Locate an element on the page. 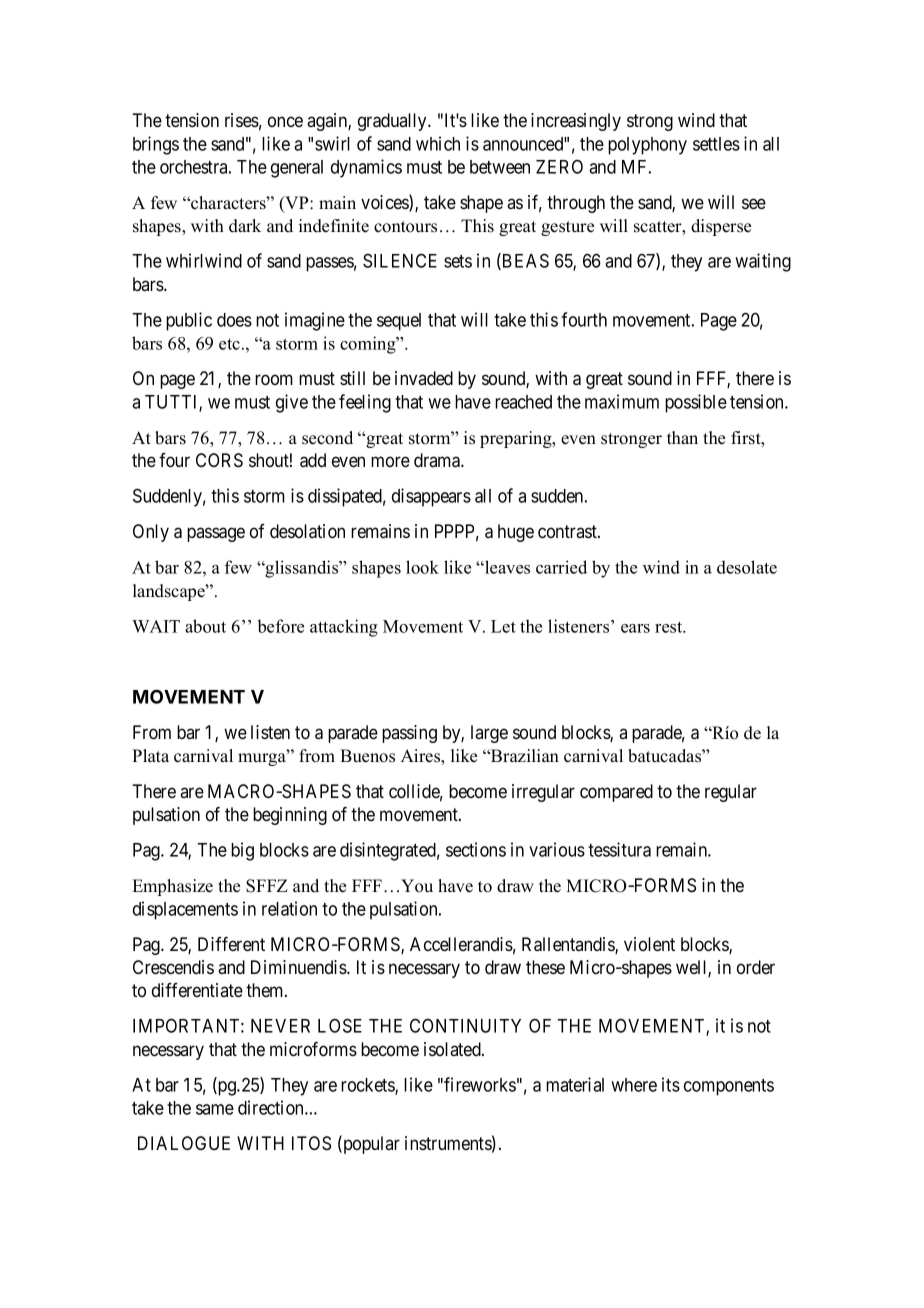 The width and height of the image is (924, 1308). beginning is located at coordinates (290, 816).
